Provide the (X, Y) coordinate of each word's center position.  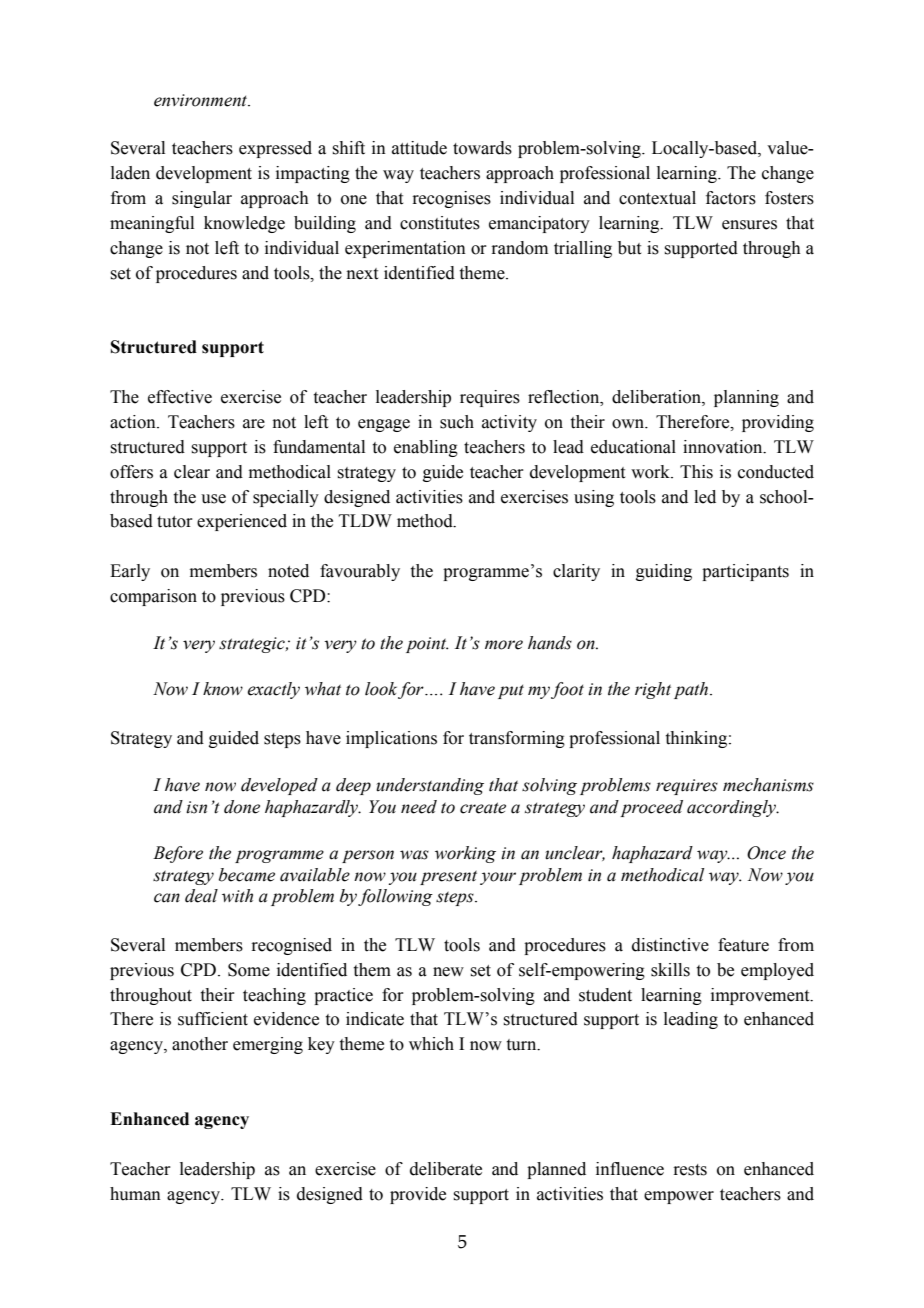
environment (202, 100)
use (213, 499)
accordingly (732, 808)
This (696, 472)
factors (731, 198)
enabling (426, 448)
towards (482, 148)
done (242, 807)
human (135, 1194)
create (483, 808)
